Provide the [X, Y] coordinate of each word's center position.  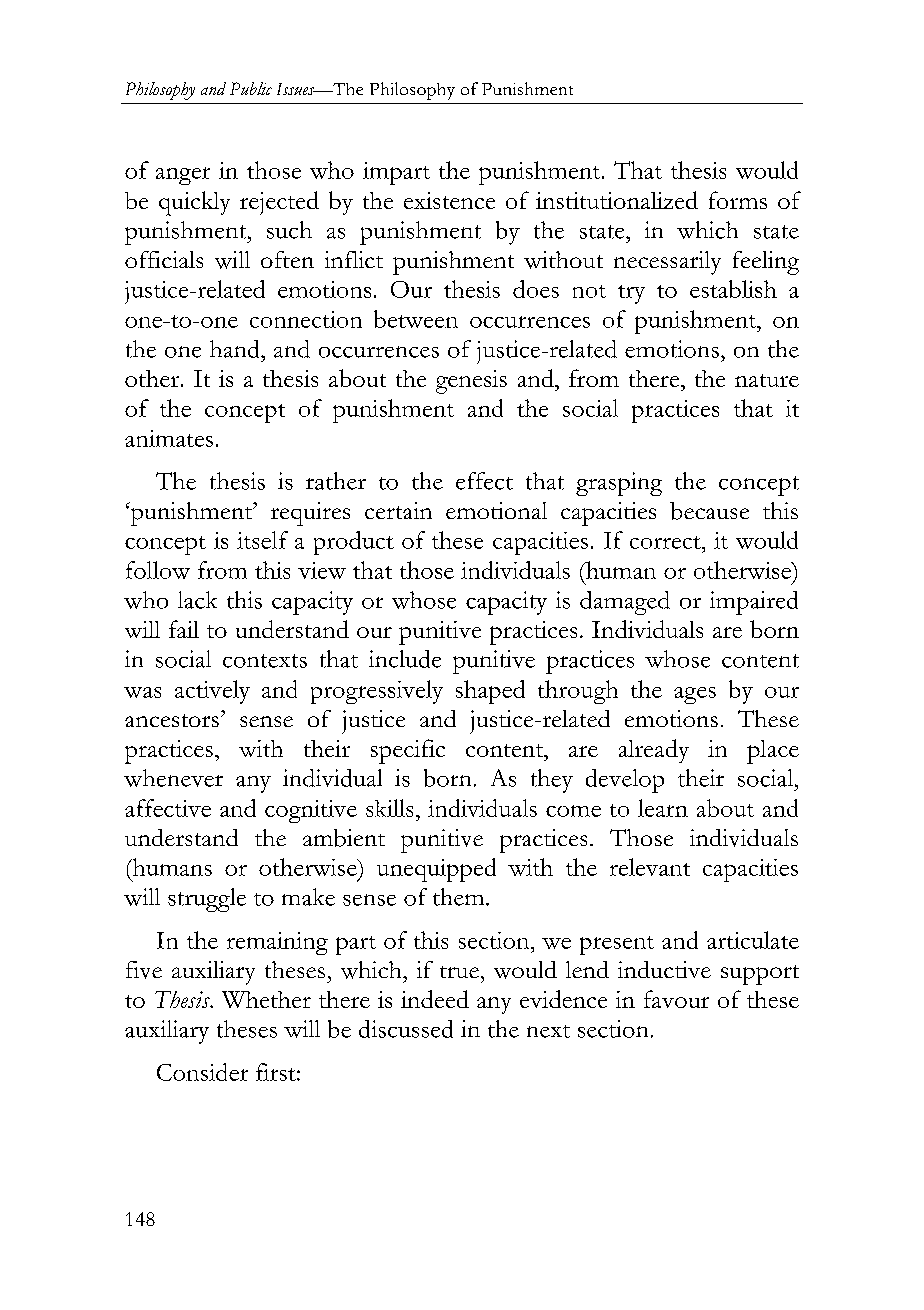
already [654, 751]
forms [738, 200]
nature [767, 380]
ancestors [172, 720]
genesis [471, 382]
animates [169, 438]
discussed [406, 1029]
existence [449, 200]
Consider [202, 1072]
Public [251, 88]
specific [408, 751]
